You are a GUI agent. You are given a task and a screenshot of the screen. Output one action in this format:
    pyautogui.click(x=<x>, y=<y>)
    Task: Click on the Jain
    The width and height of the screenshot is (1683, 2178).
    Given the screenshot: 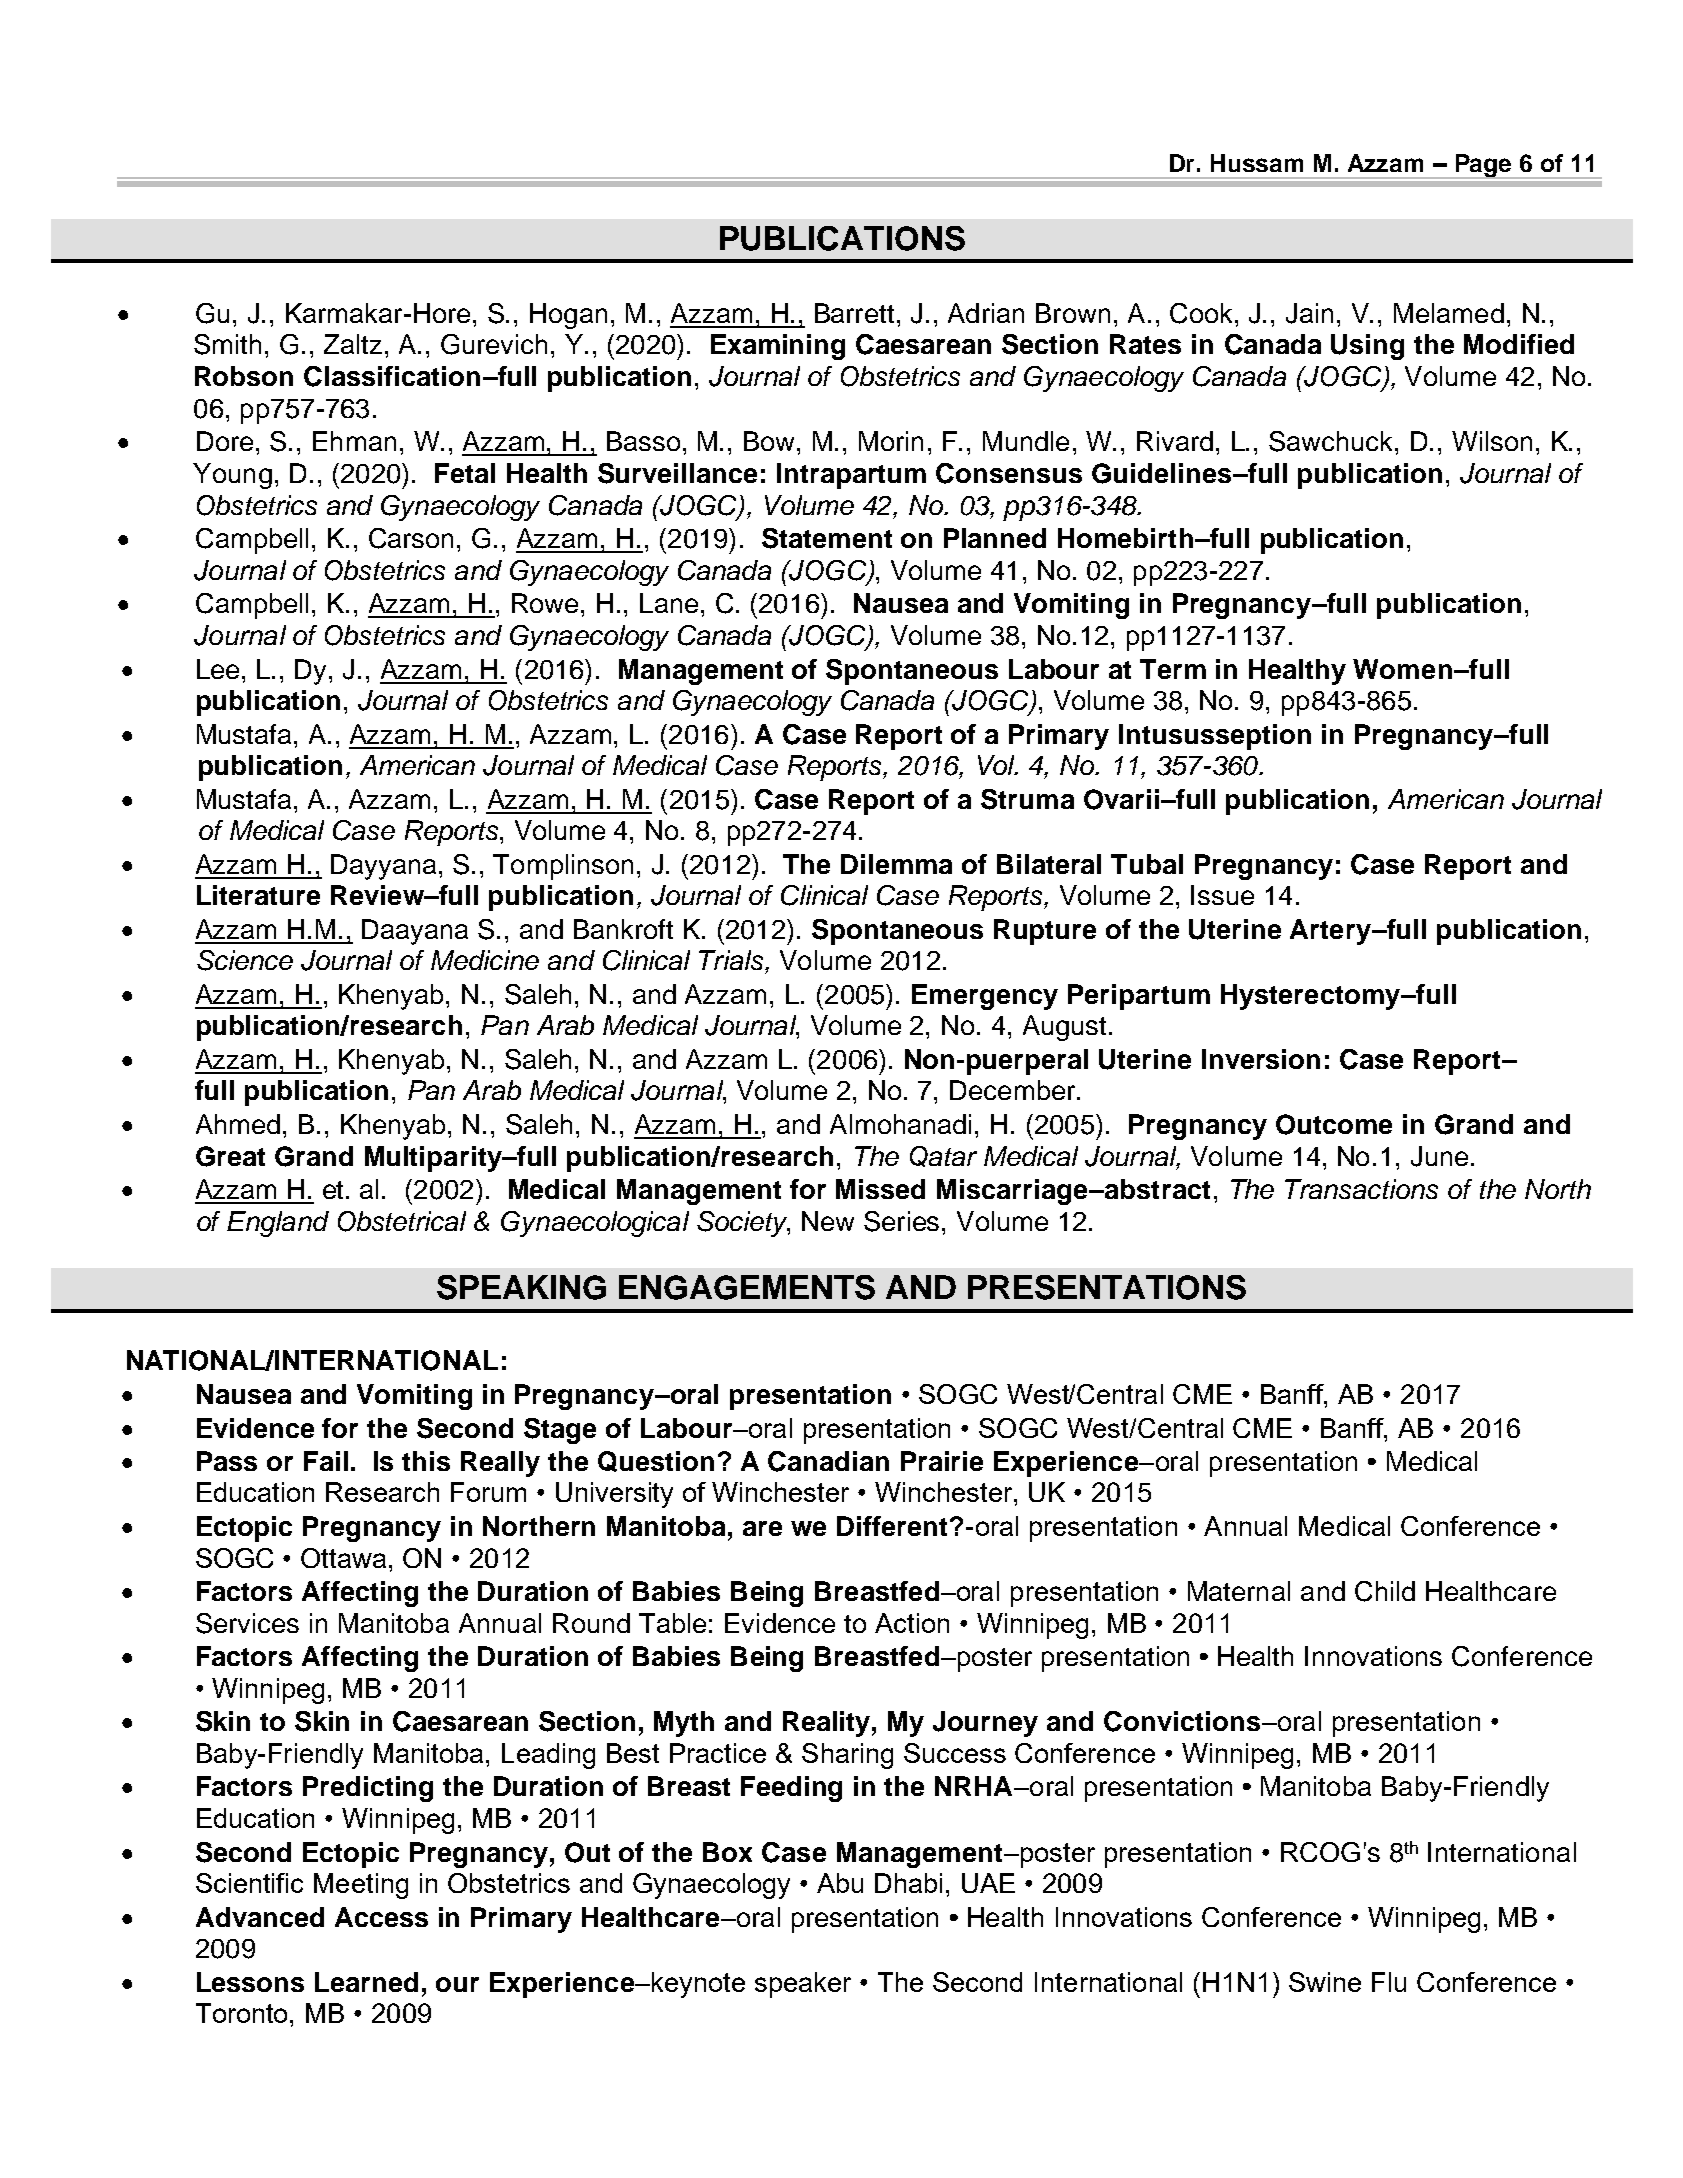 What is the action you would take?
    pyautogui.click(x=1309, y=313)
